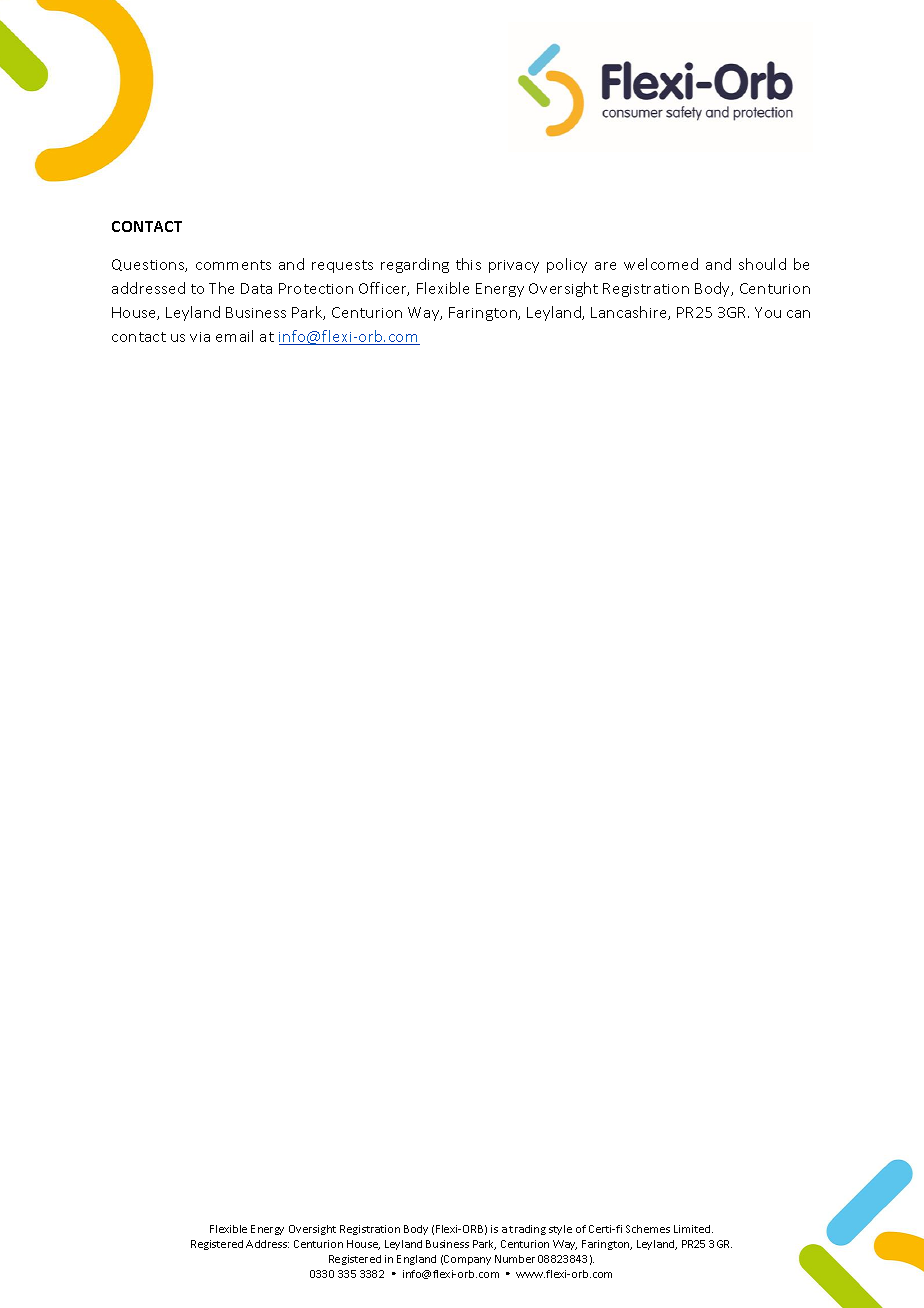 Image resolution: width=924 pixels, height=1308 pixels. Describe the element at coordinates (527, 1230) in the screenshot. I see `trading` at that location.
